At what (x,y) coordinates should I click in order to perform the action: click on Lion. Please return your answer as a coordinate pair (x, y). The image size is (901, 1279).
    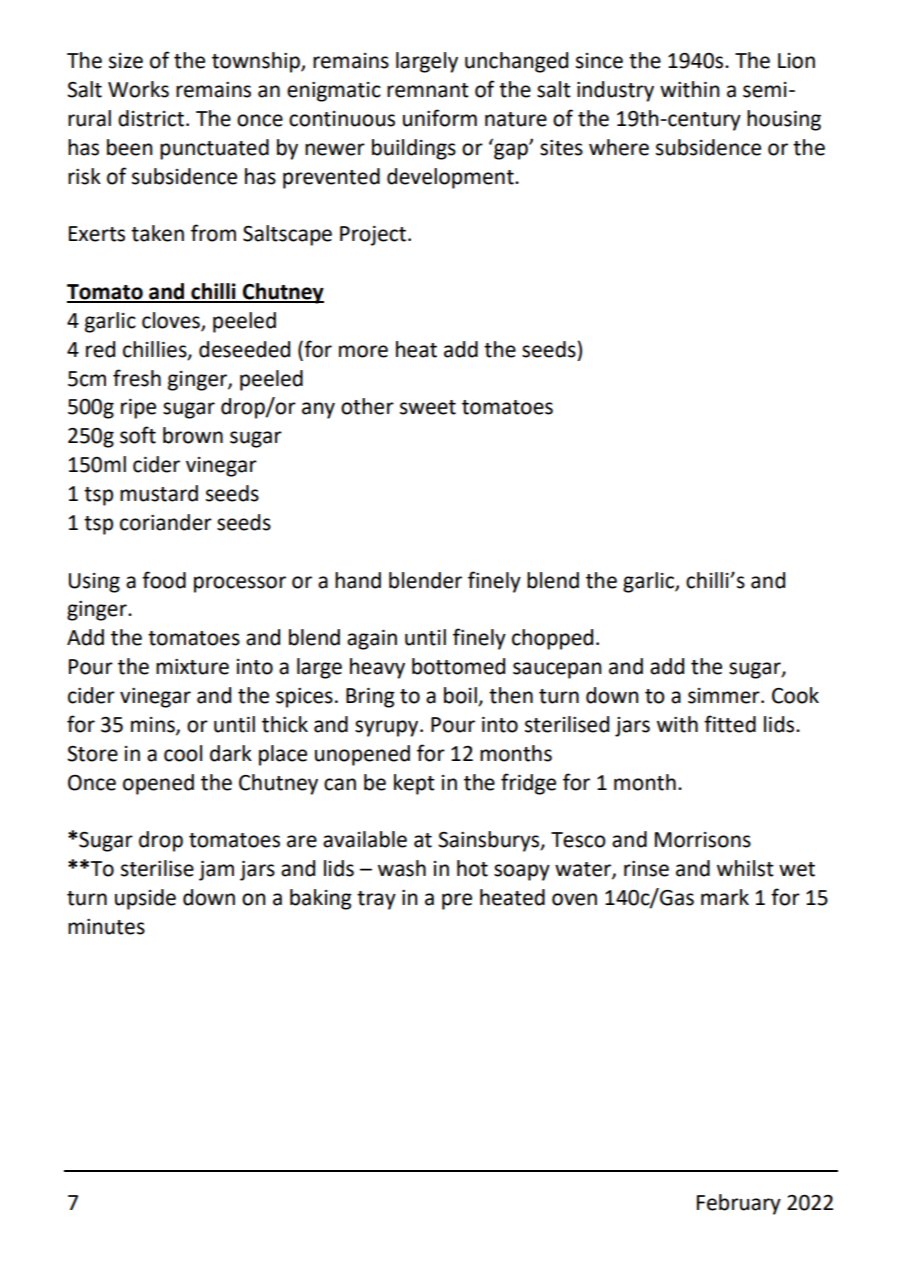
    Looking at the image, I should click on (796, 61).
